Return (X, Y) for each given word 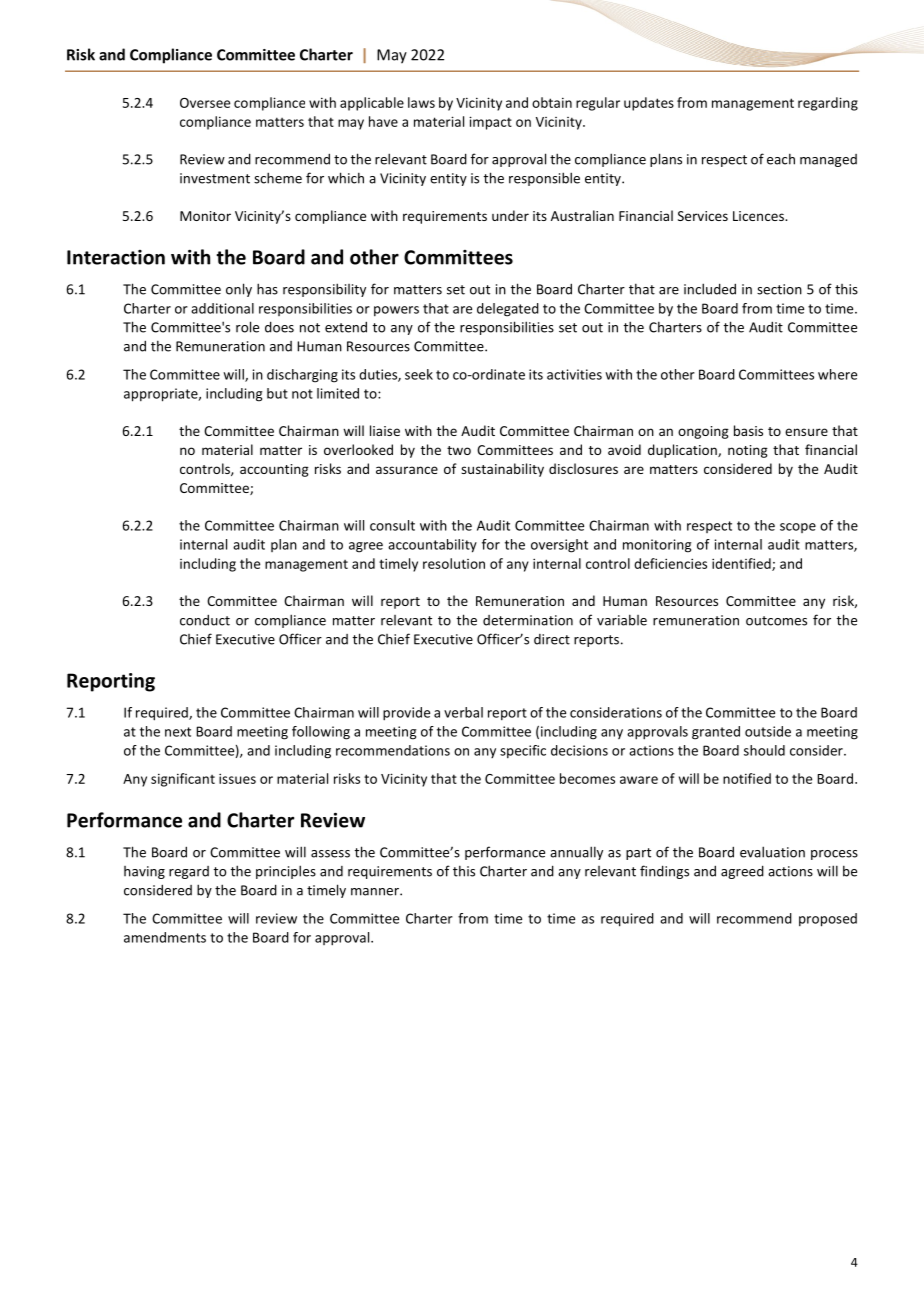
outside (768, 731)
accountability (432, 546)
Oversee (205, 103)
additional (222, 308)
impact (490, 123)
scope (798, 528)
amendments (165, 937)
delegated (508, 310)
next (178, 732)
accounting (274, 470)
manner (376, 892)
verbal (463, 712)
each (781, 159)
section (779, 289)
